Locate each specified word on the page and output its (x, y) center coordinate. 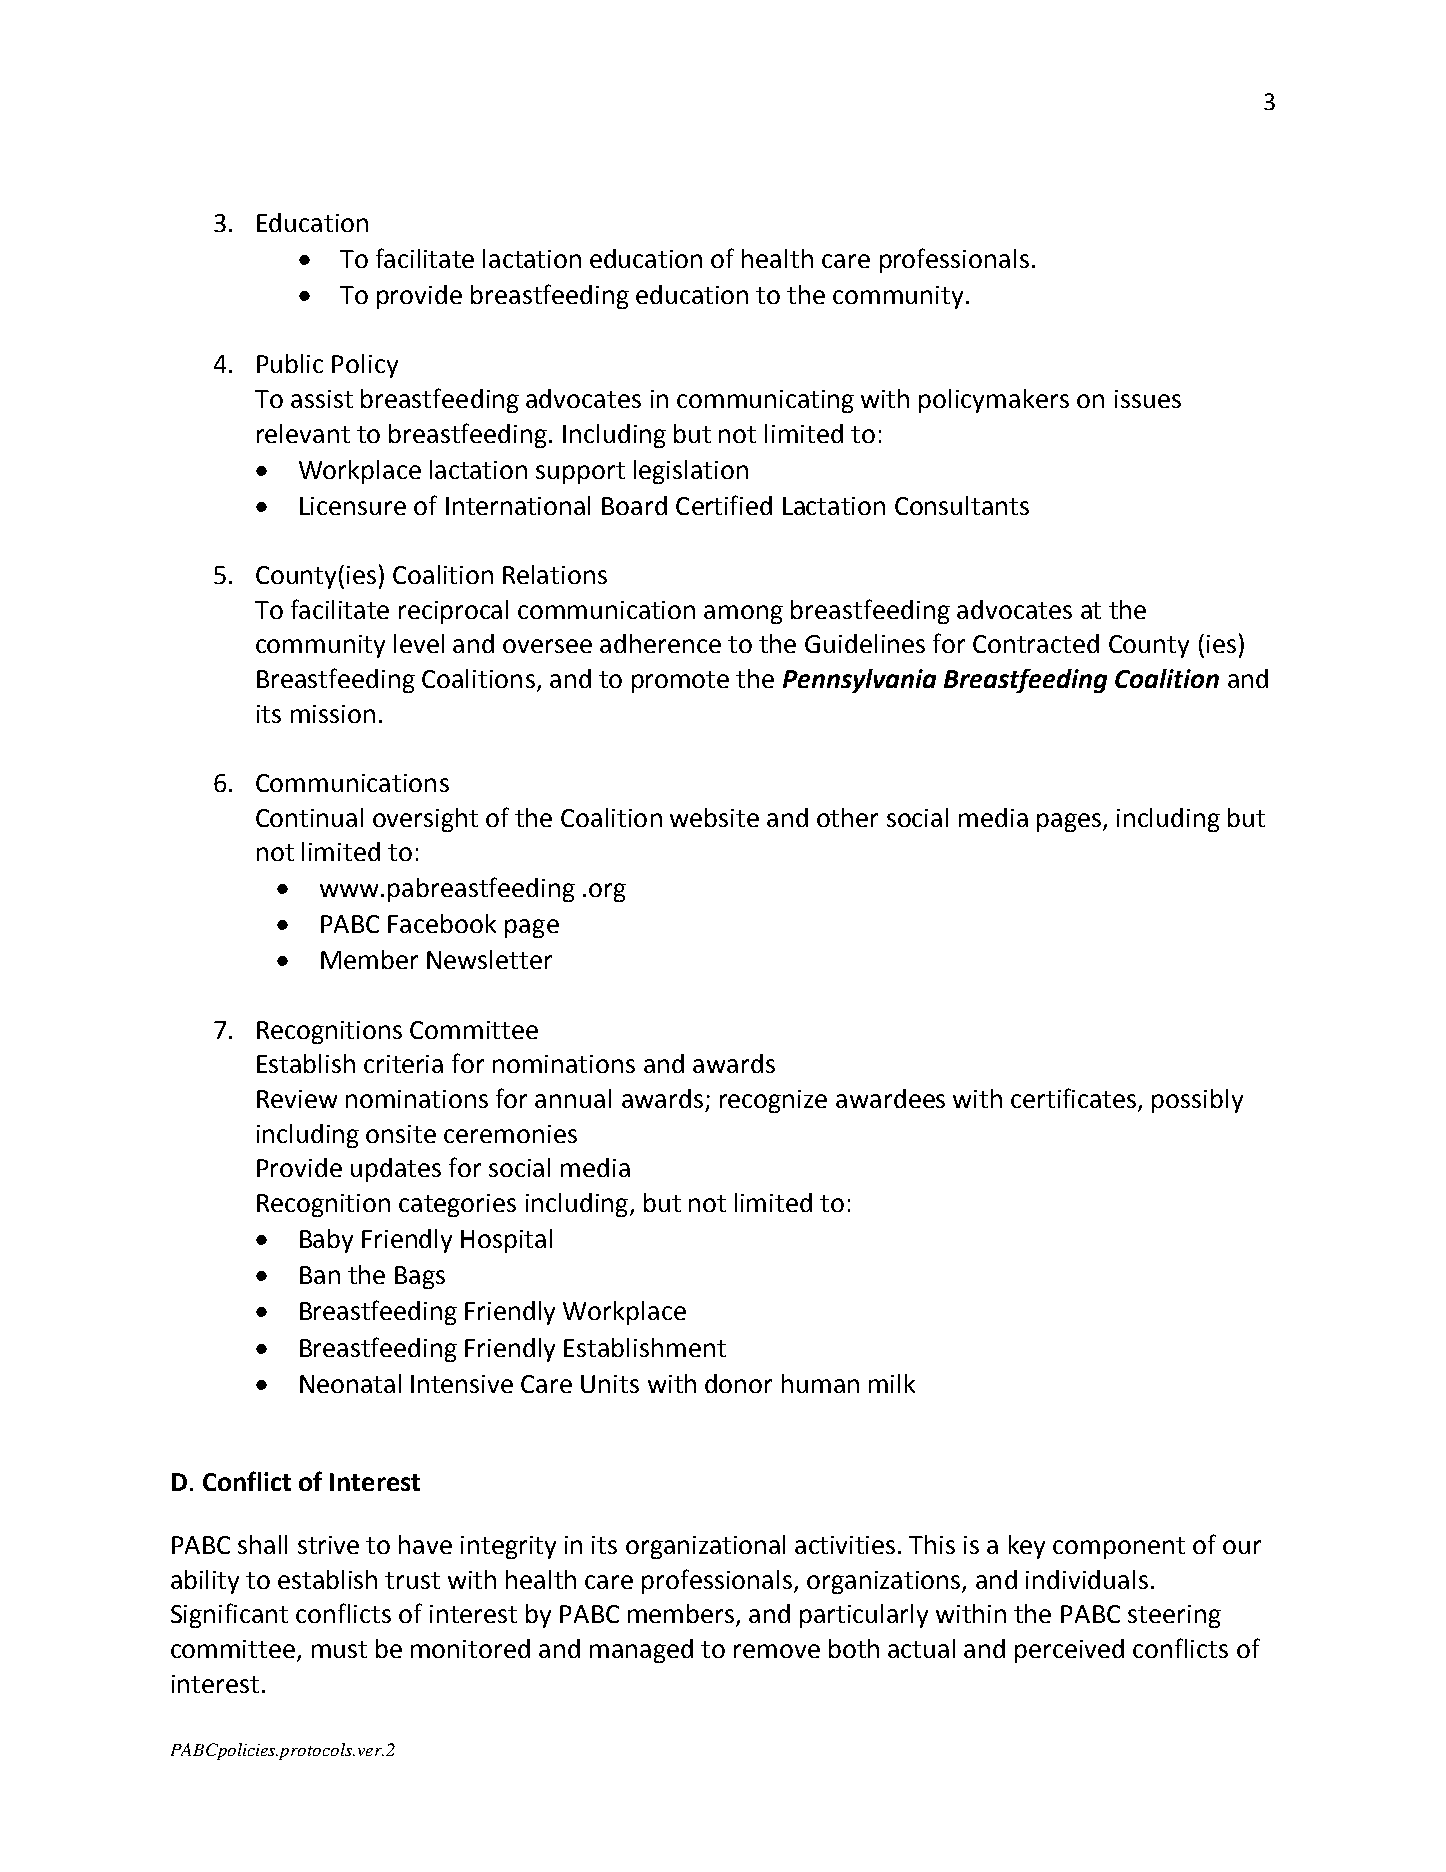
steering (1174, 1616)
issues (1148, 399)
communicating (765, 401)
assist (322, 399)
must (339, 1649)
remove (777, 1651)
